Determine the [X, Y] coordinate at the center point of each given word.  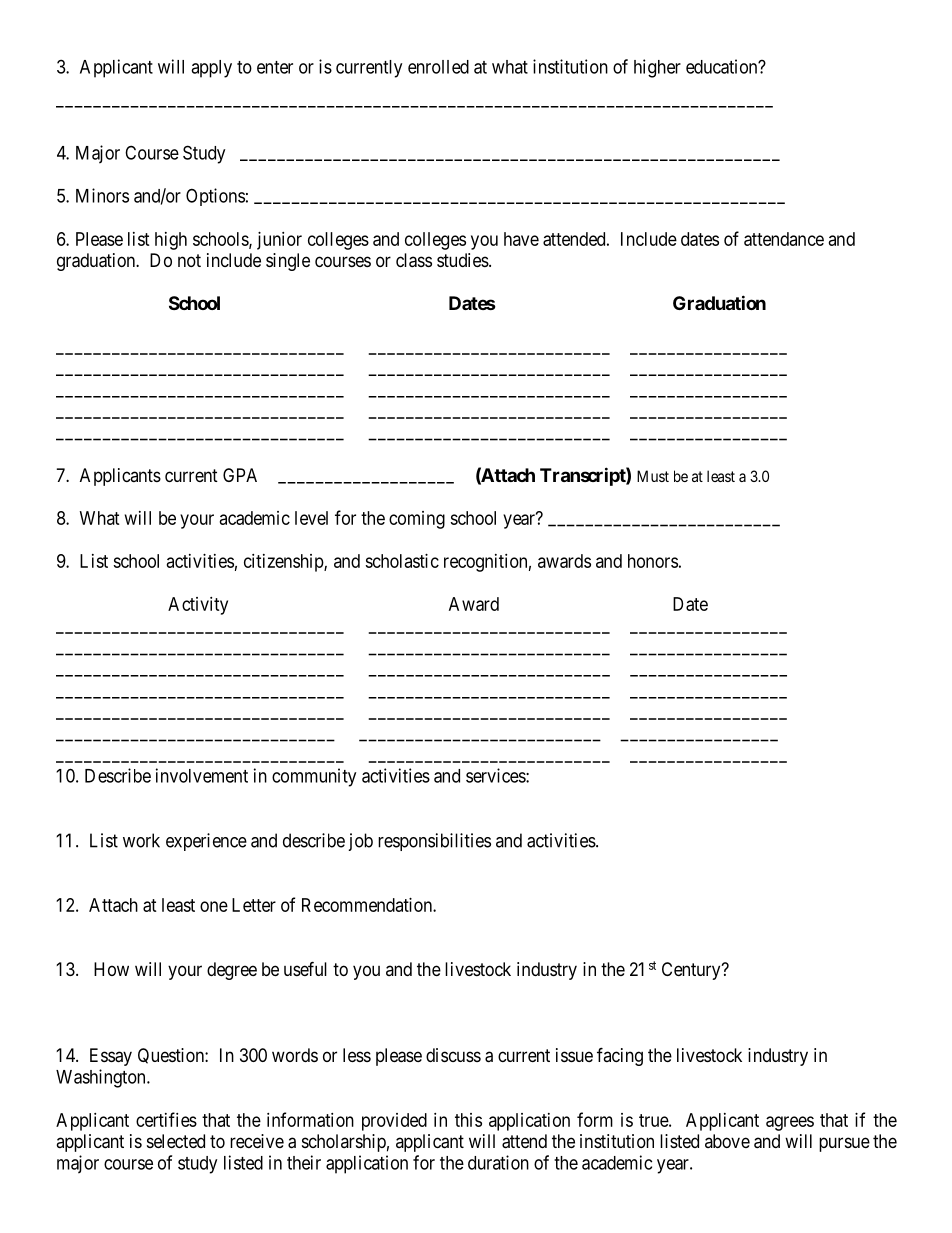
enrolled [438, 67]
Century [692, 971]
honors [653, 561]
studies [463, 260]
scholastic [402, 561]
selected [176, 1141]
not [189, 260]
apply [211, 69]
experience [206, 842]
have [521, 239]
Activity [198, 606]
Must [653, 476]
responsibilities [434, 842]
